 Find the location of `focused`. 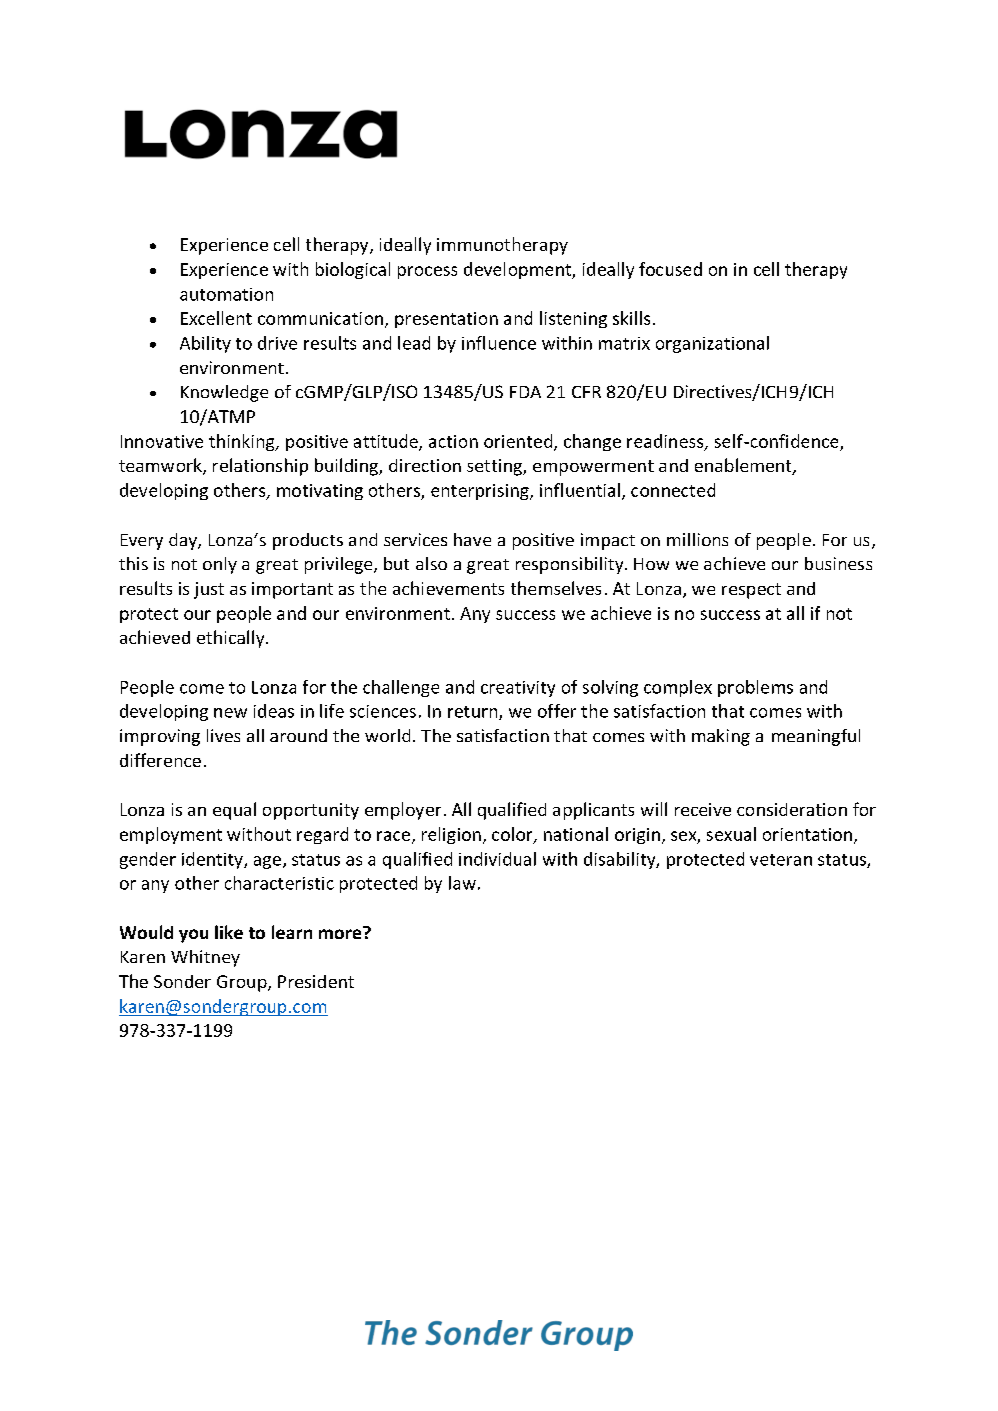

focused is located at coordinates (670, 269).
